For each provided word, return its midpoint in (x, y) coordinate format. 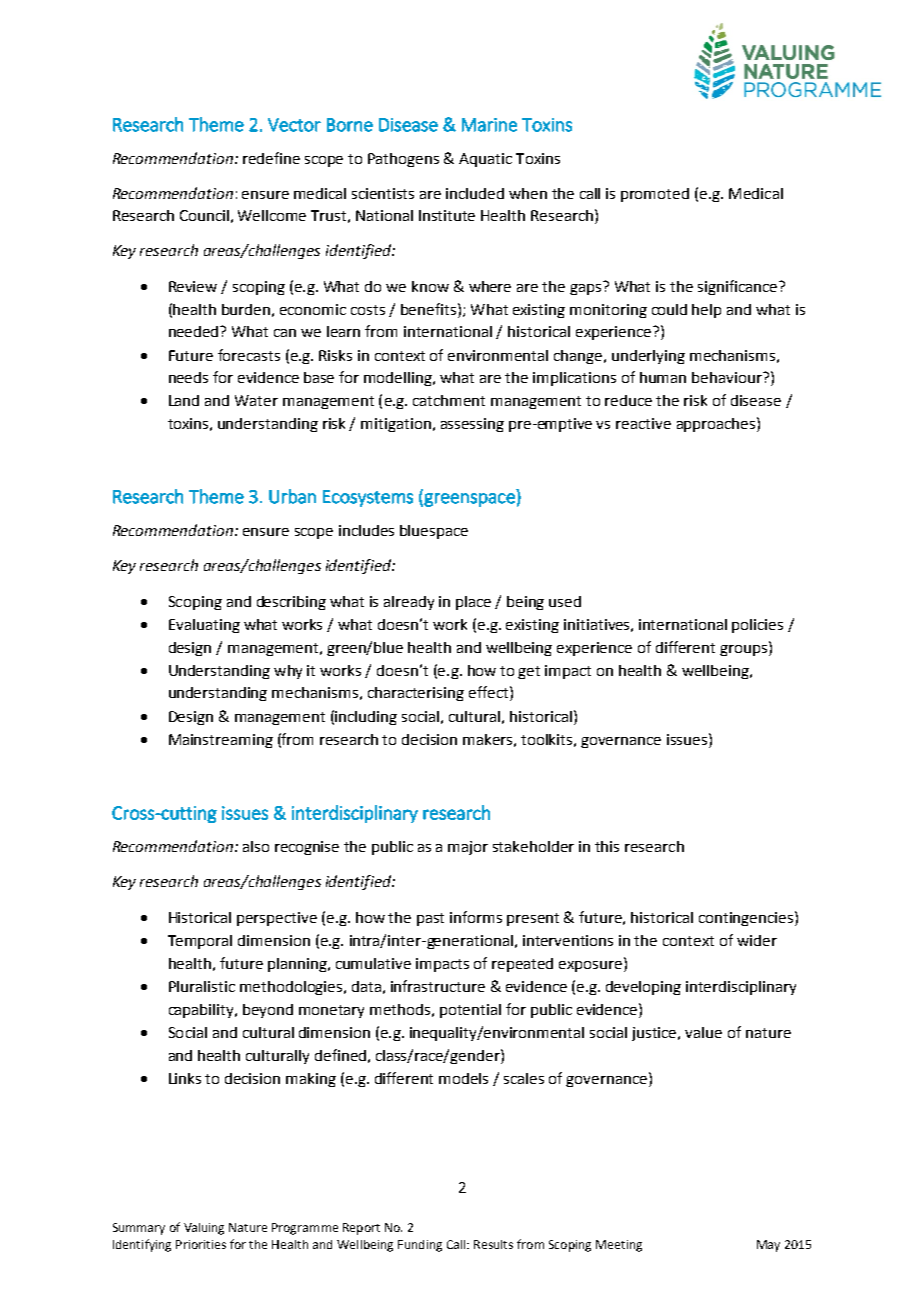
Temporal (200, 942)
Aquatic (485, 160)
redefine (271, 158)
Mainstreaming (221, 741)
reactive (643, 423)
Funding (420, 1246)
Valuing (204, 1229)
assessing (472, 425)
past (430, 919)
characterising (416, 694)
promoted (655, 195)
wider (757, 940)
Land (184, 400)
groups (745, 649)
